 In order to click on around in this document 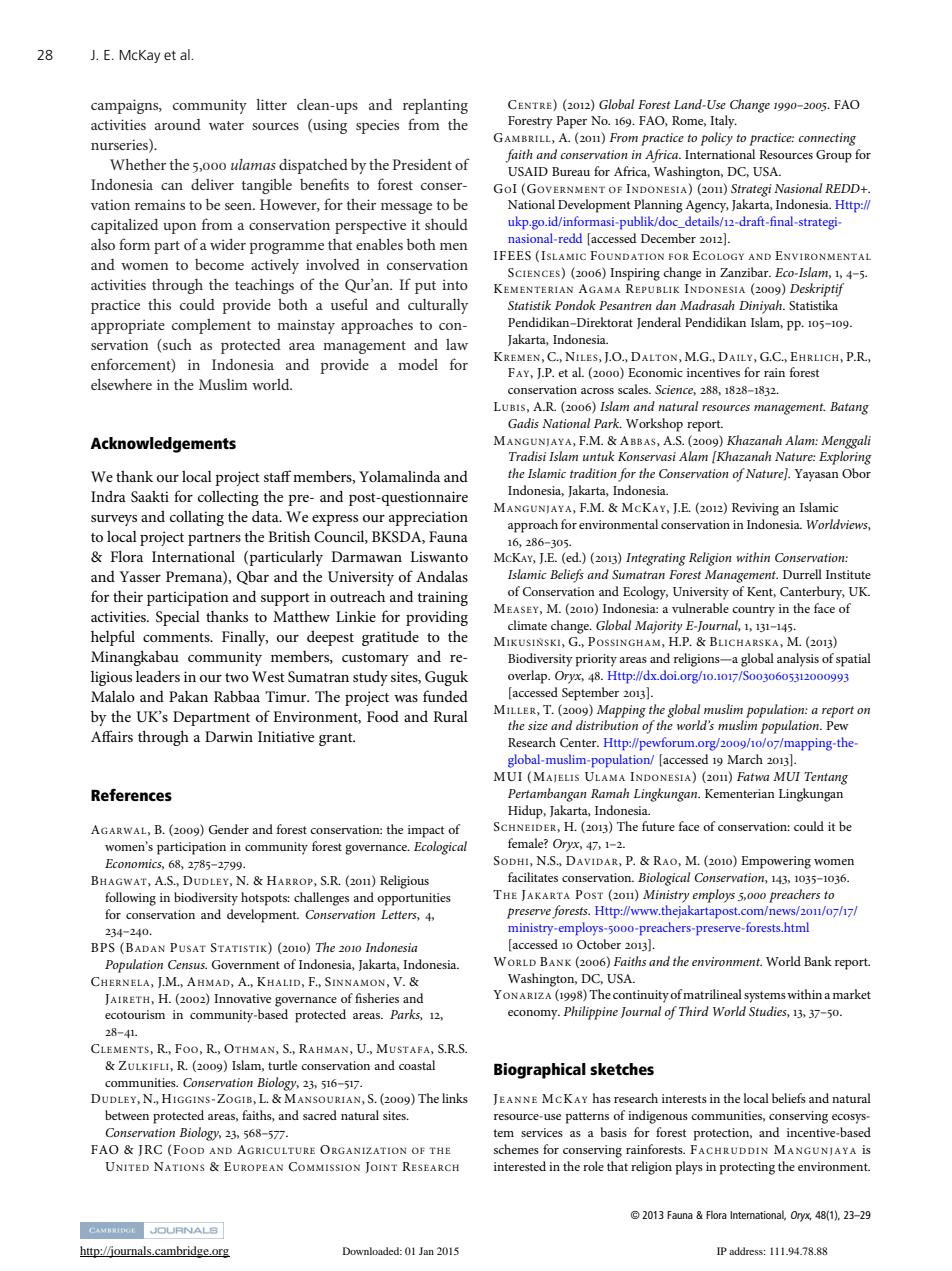, I will do `click(178, 124)`.
